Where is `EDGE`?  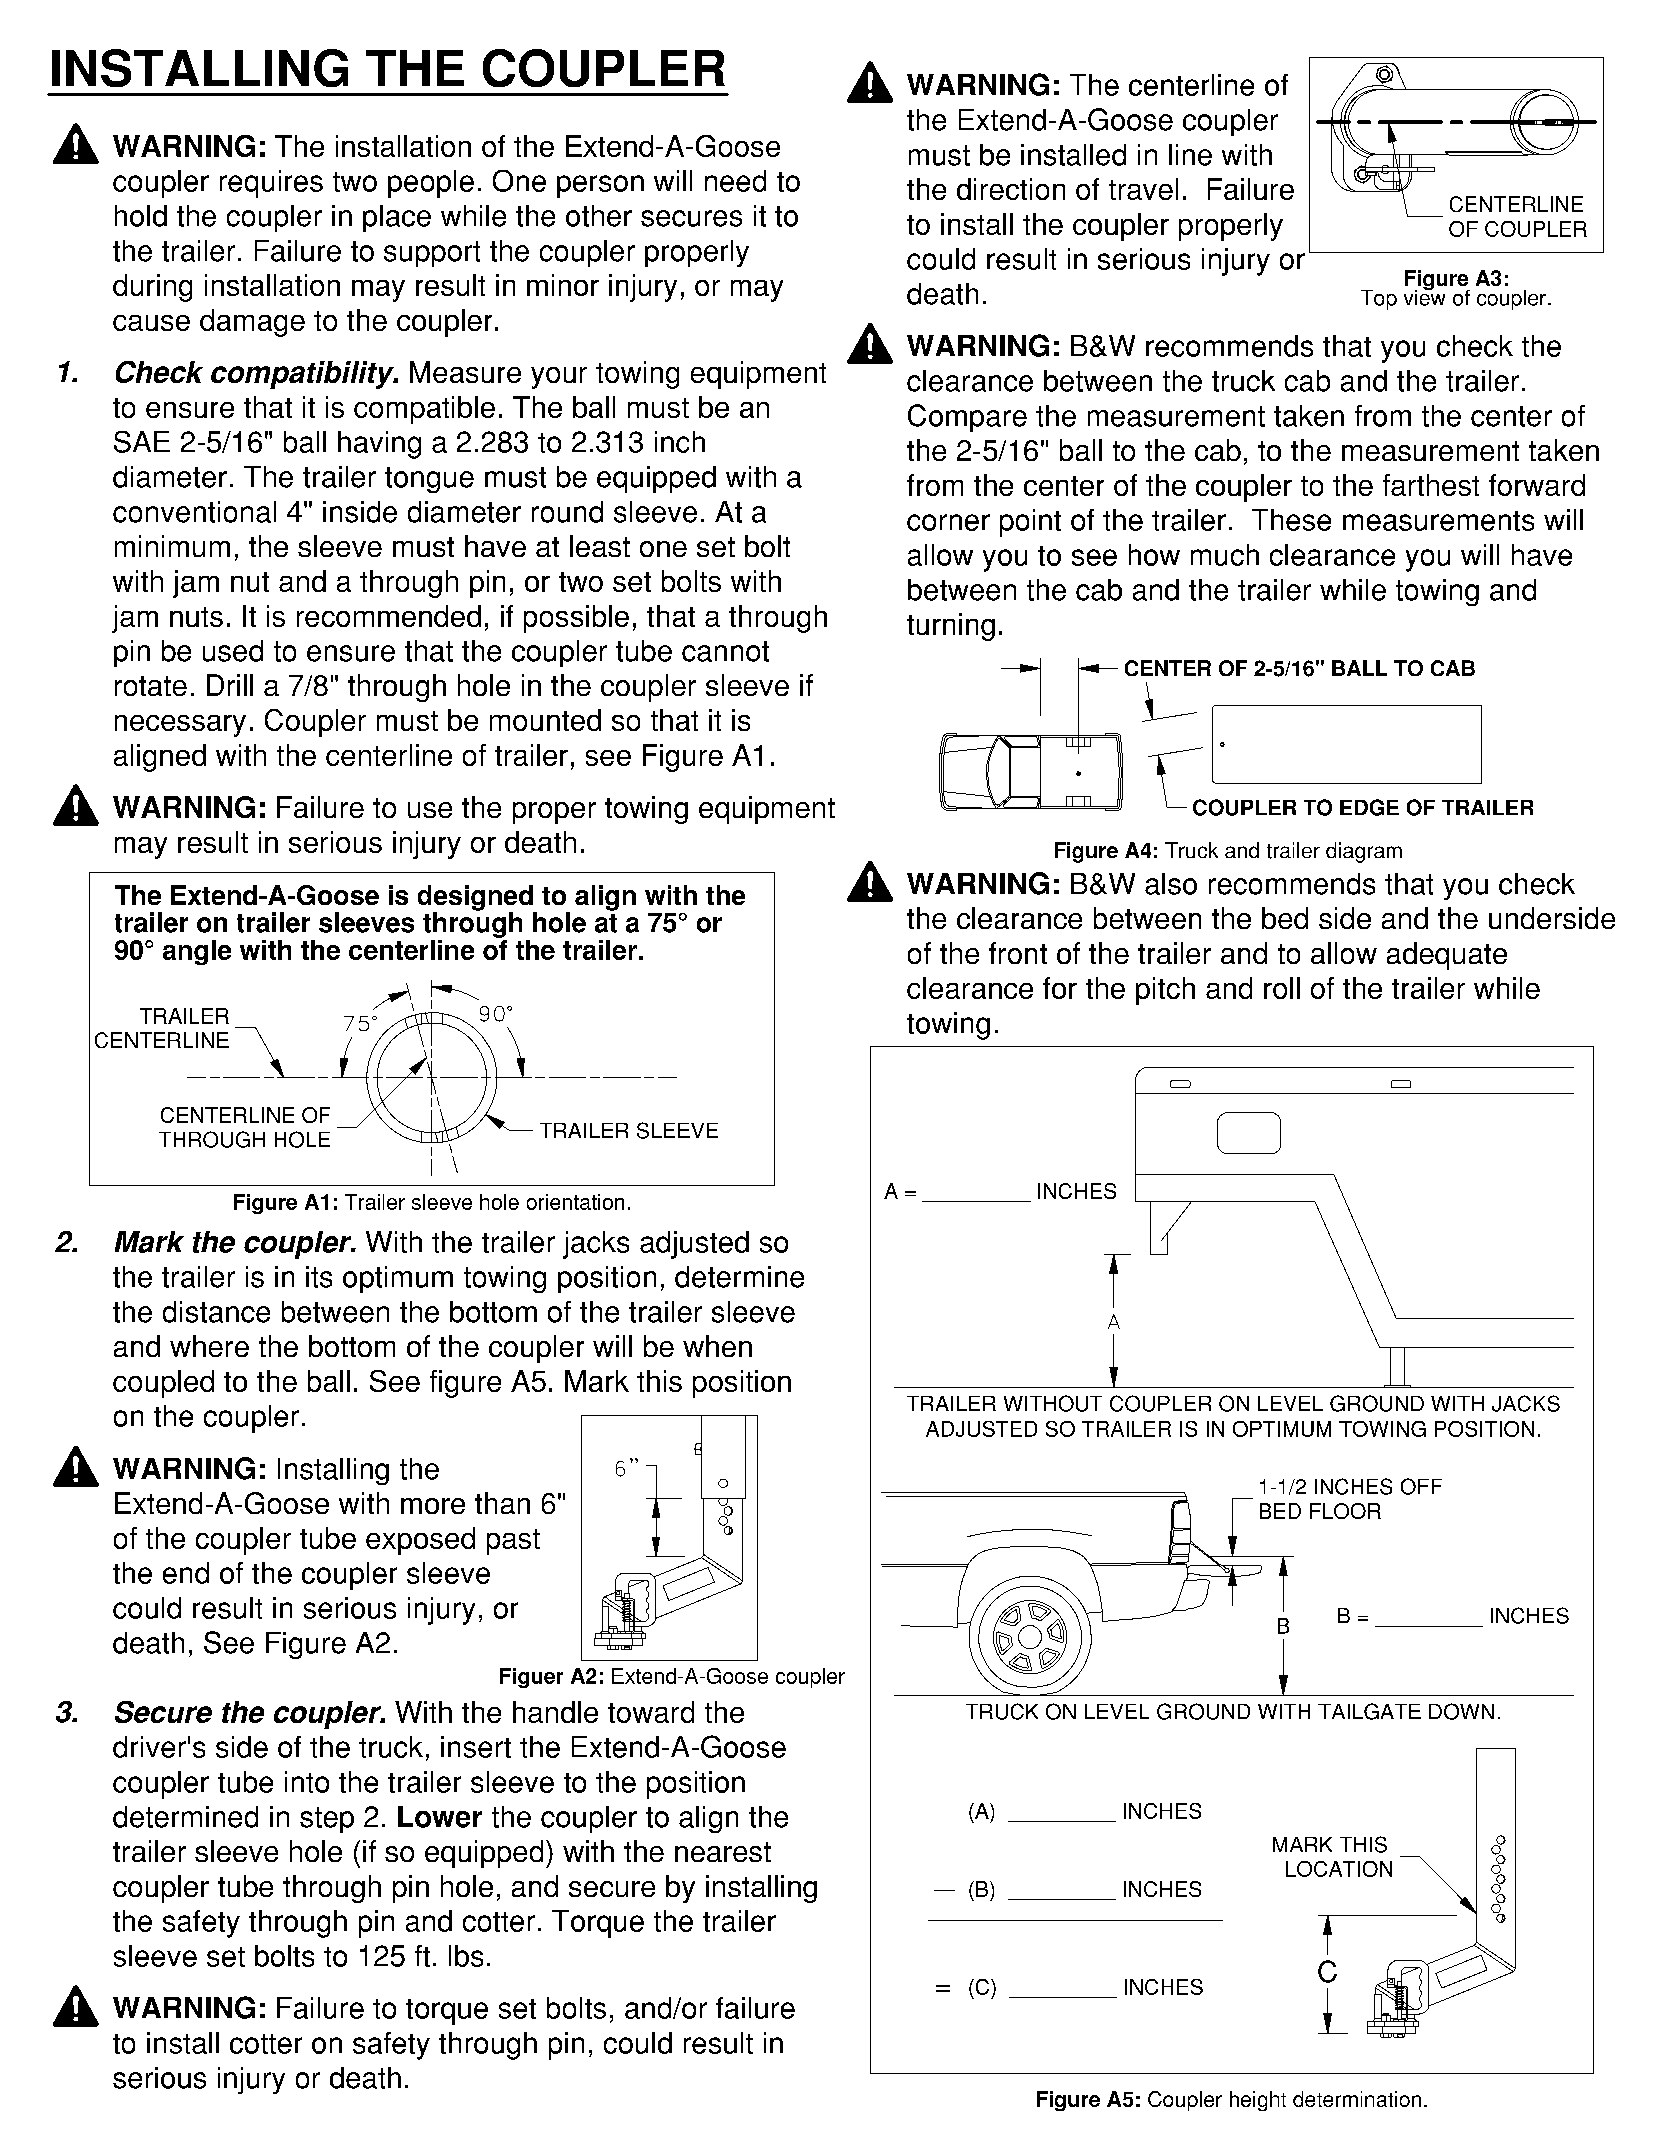
EDGE is located at coordinates (1369, 807).
